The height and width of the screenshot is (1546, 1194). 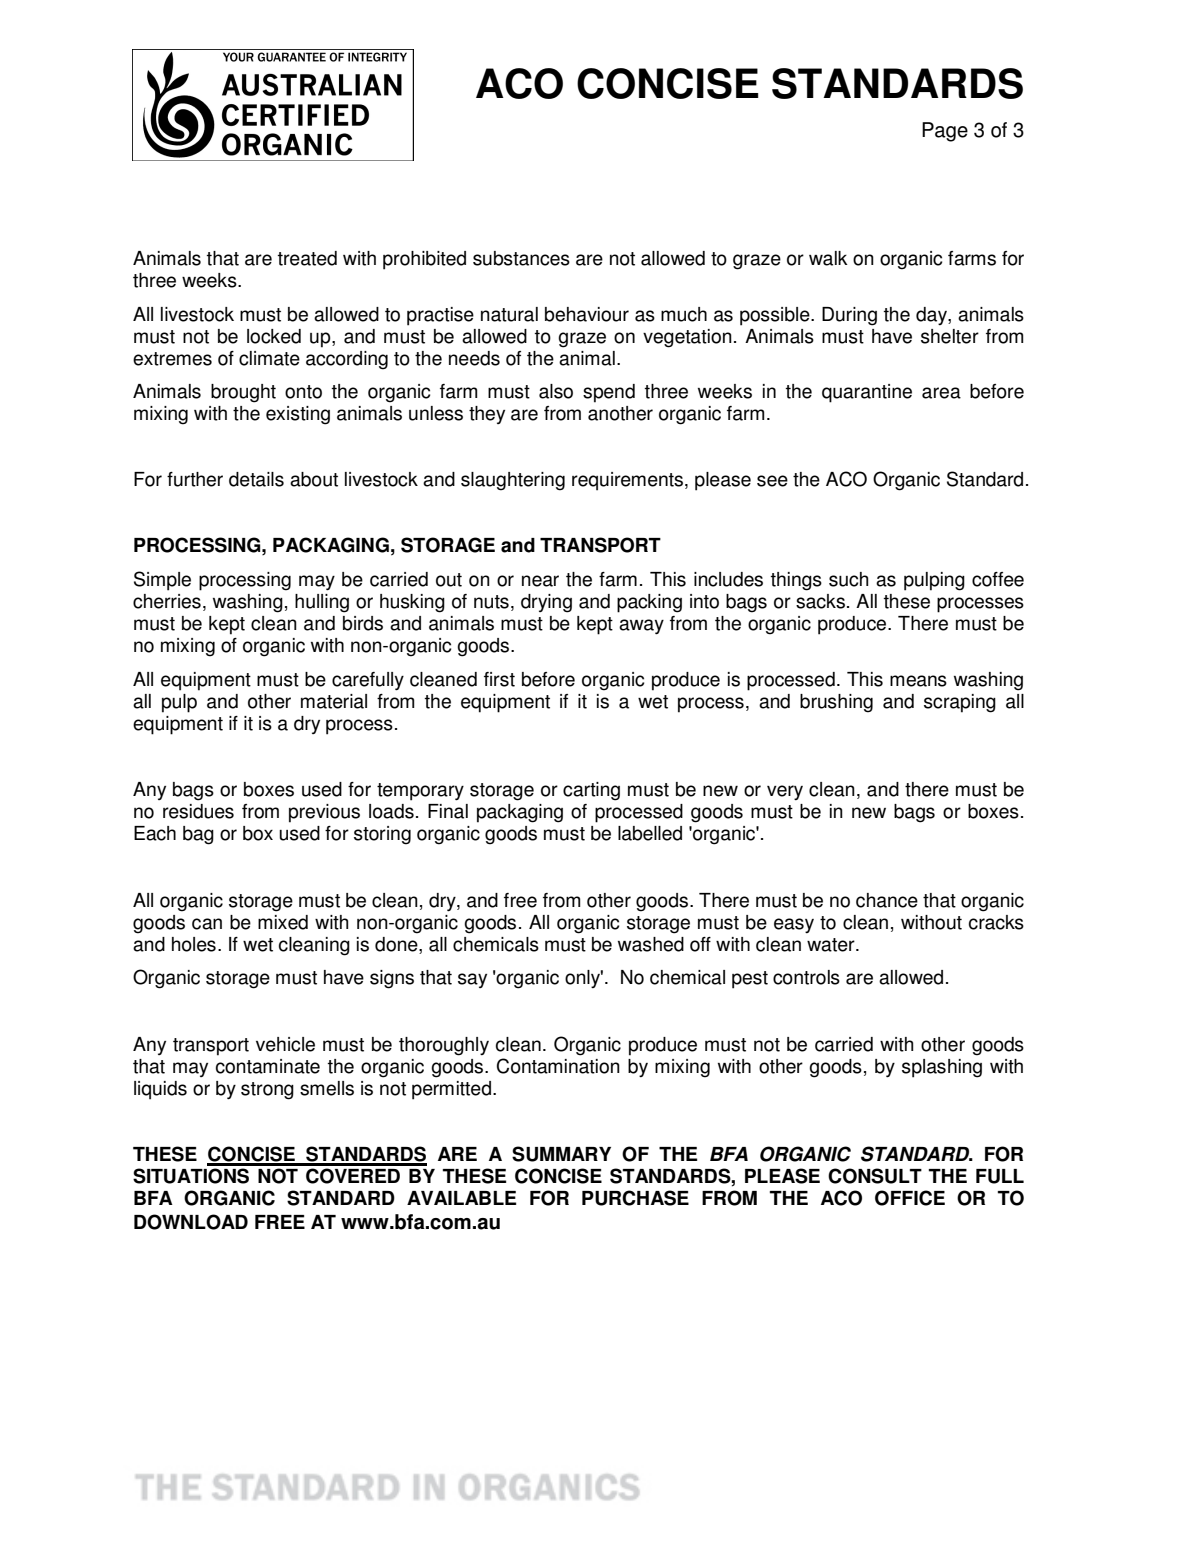 I want to click on OFFICE, so click(x=910, y=1198).
